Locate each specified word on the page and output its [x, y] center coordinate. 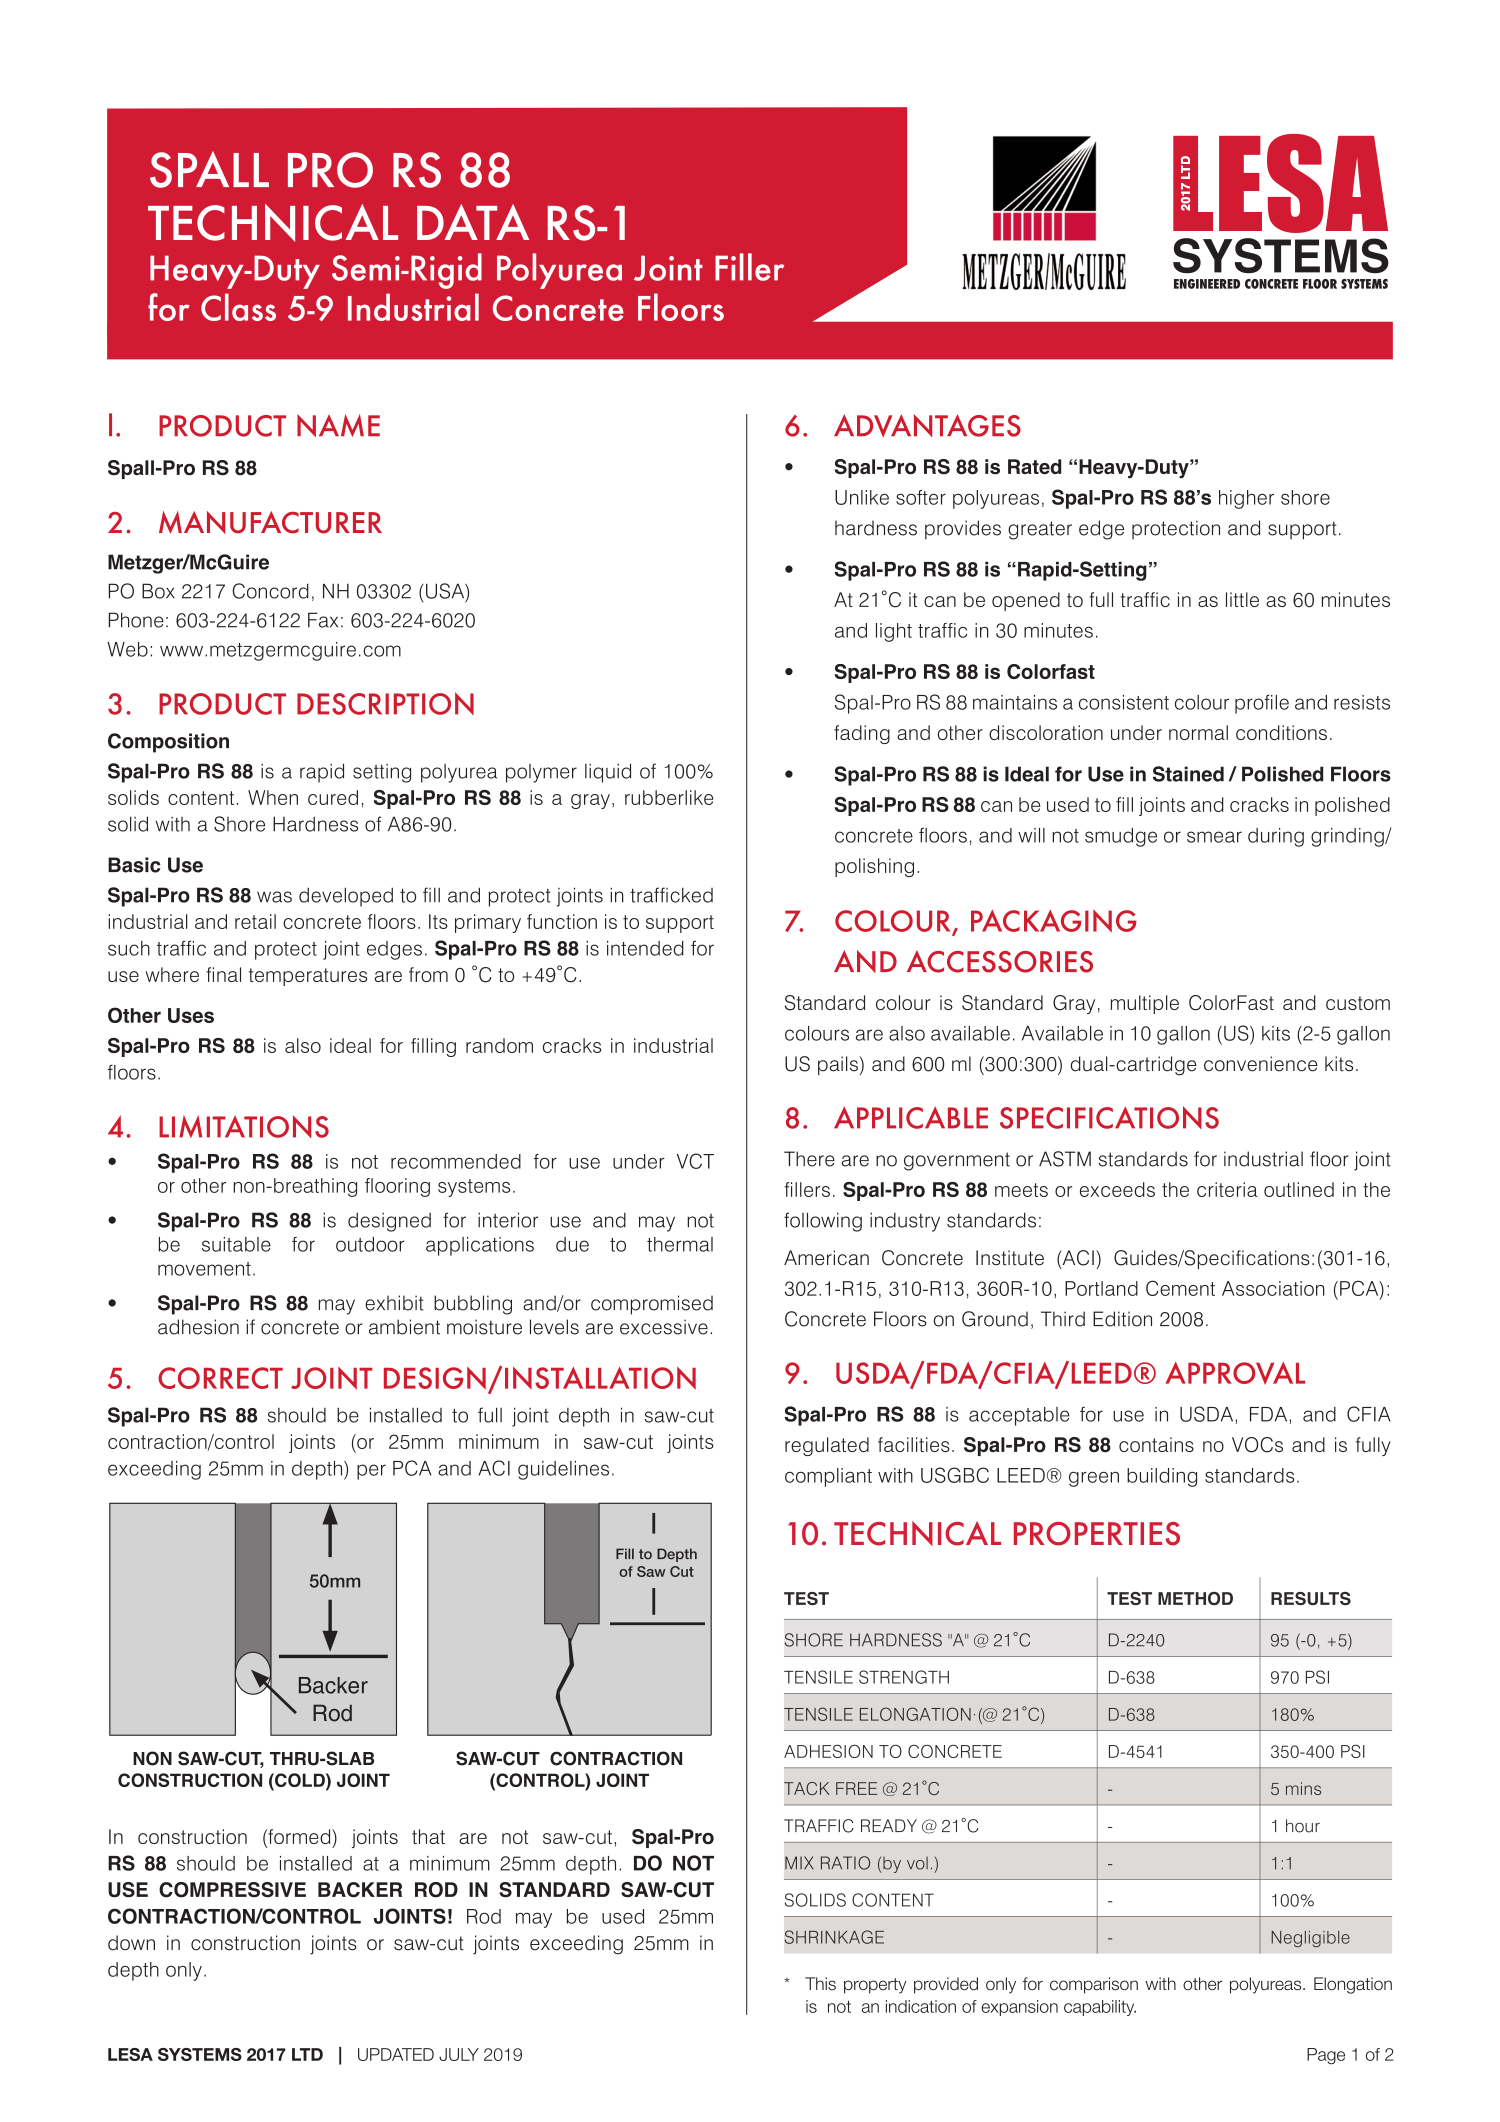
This [820, 1984]
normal [1198, 732]
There [809, 1159]
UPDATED [396, 2054]
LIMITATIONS [244, 1126]
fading [862, 734]
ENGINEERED [1207, 284]
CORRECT [220, 1378]
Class [238, 307]
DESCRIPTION [385, 703]
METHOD [1195, 1598]
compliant [828, 1477]
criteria [1227, 1189]
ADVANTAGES [927, 425]
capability [1100, 2008]
